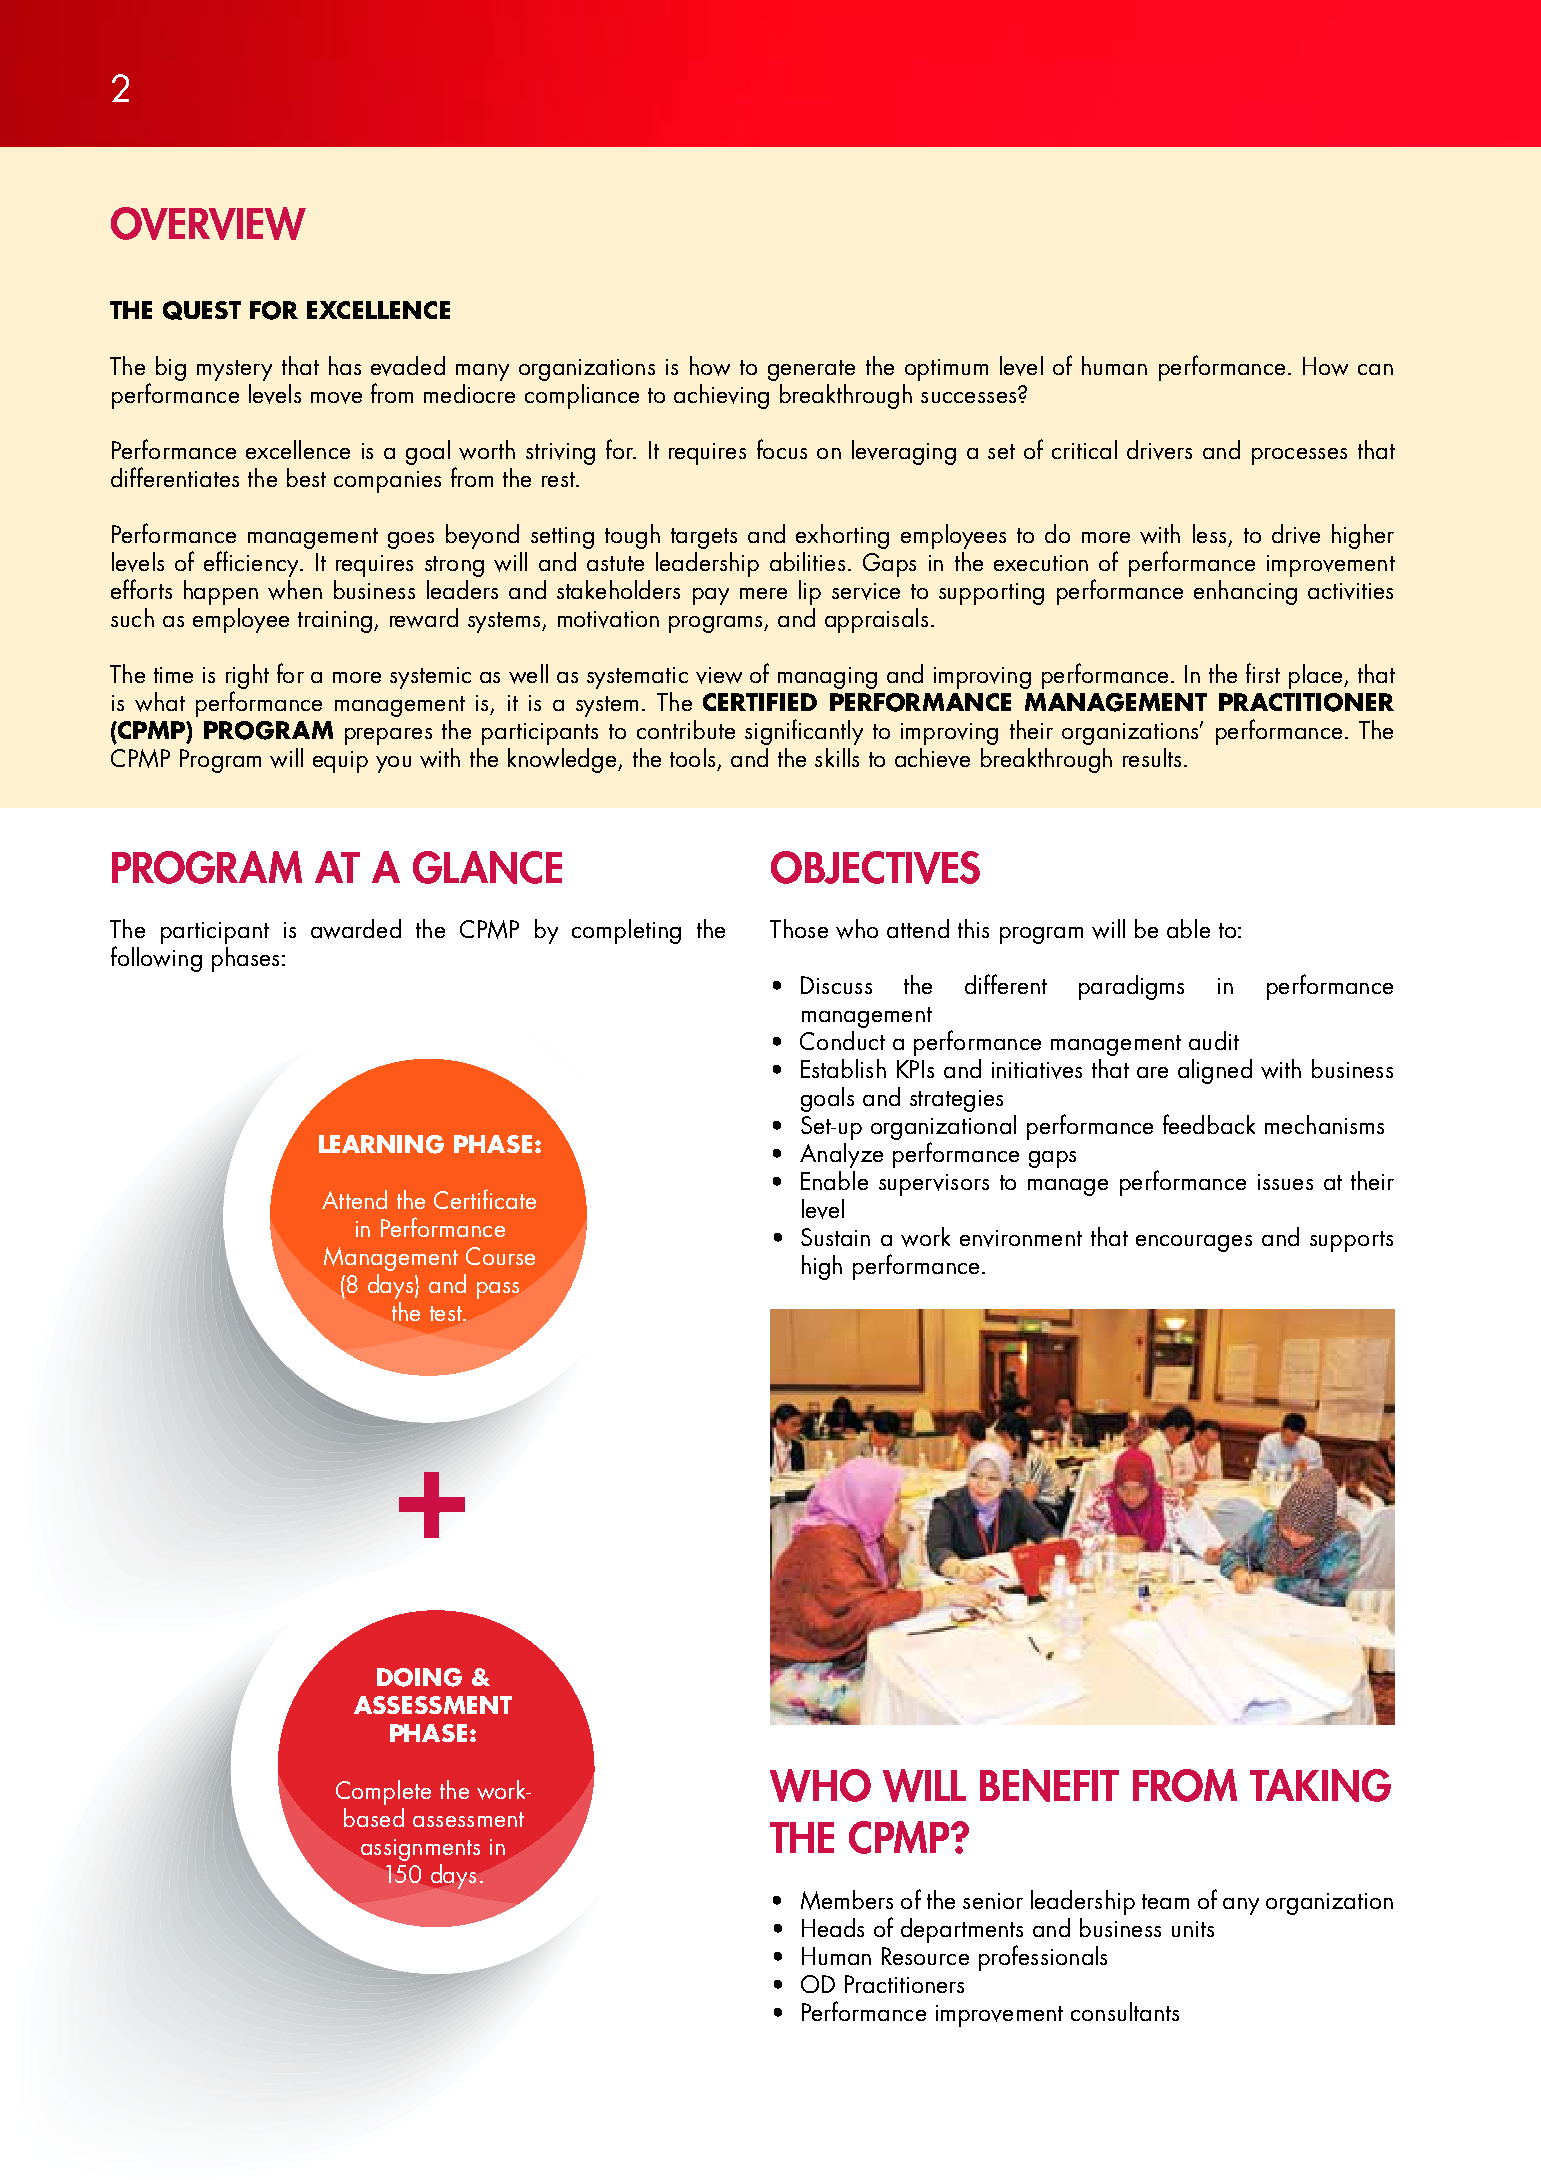 The image size is (1541, 2180). Describe the element at coordinates (721, 396) in the page. I see `achieving` at that location.
